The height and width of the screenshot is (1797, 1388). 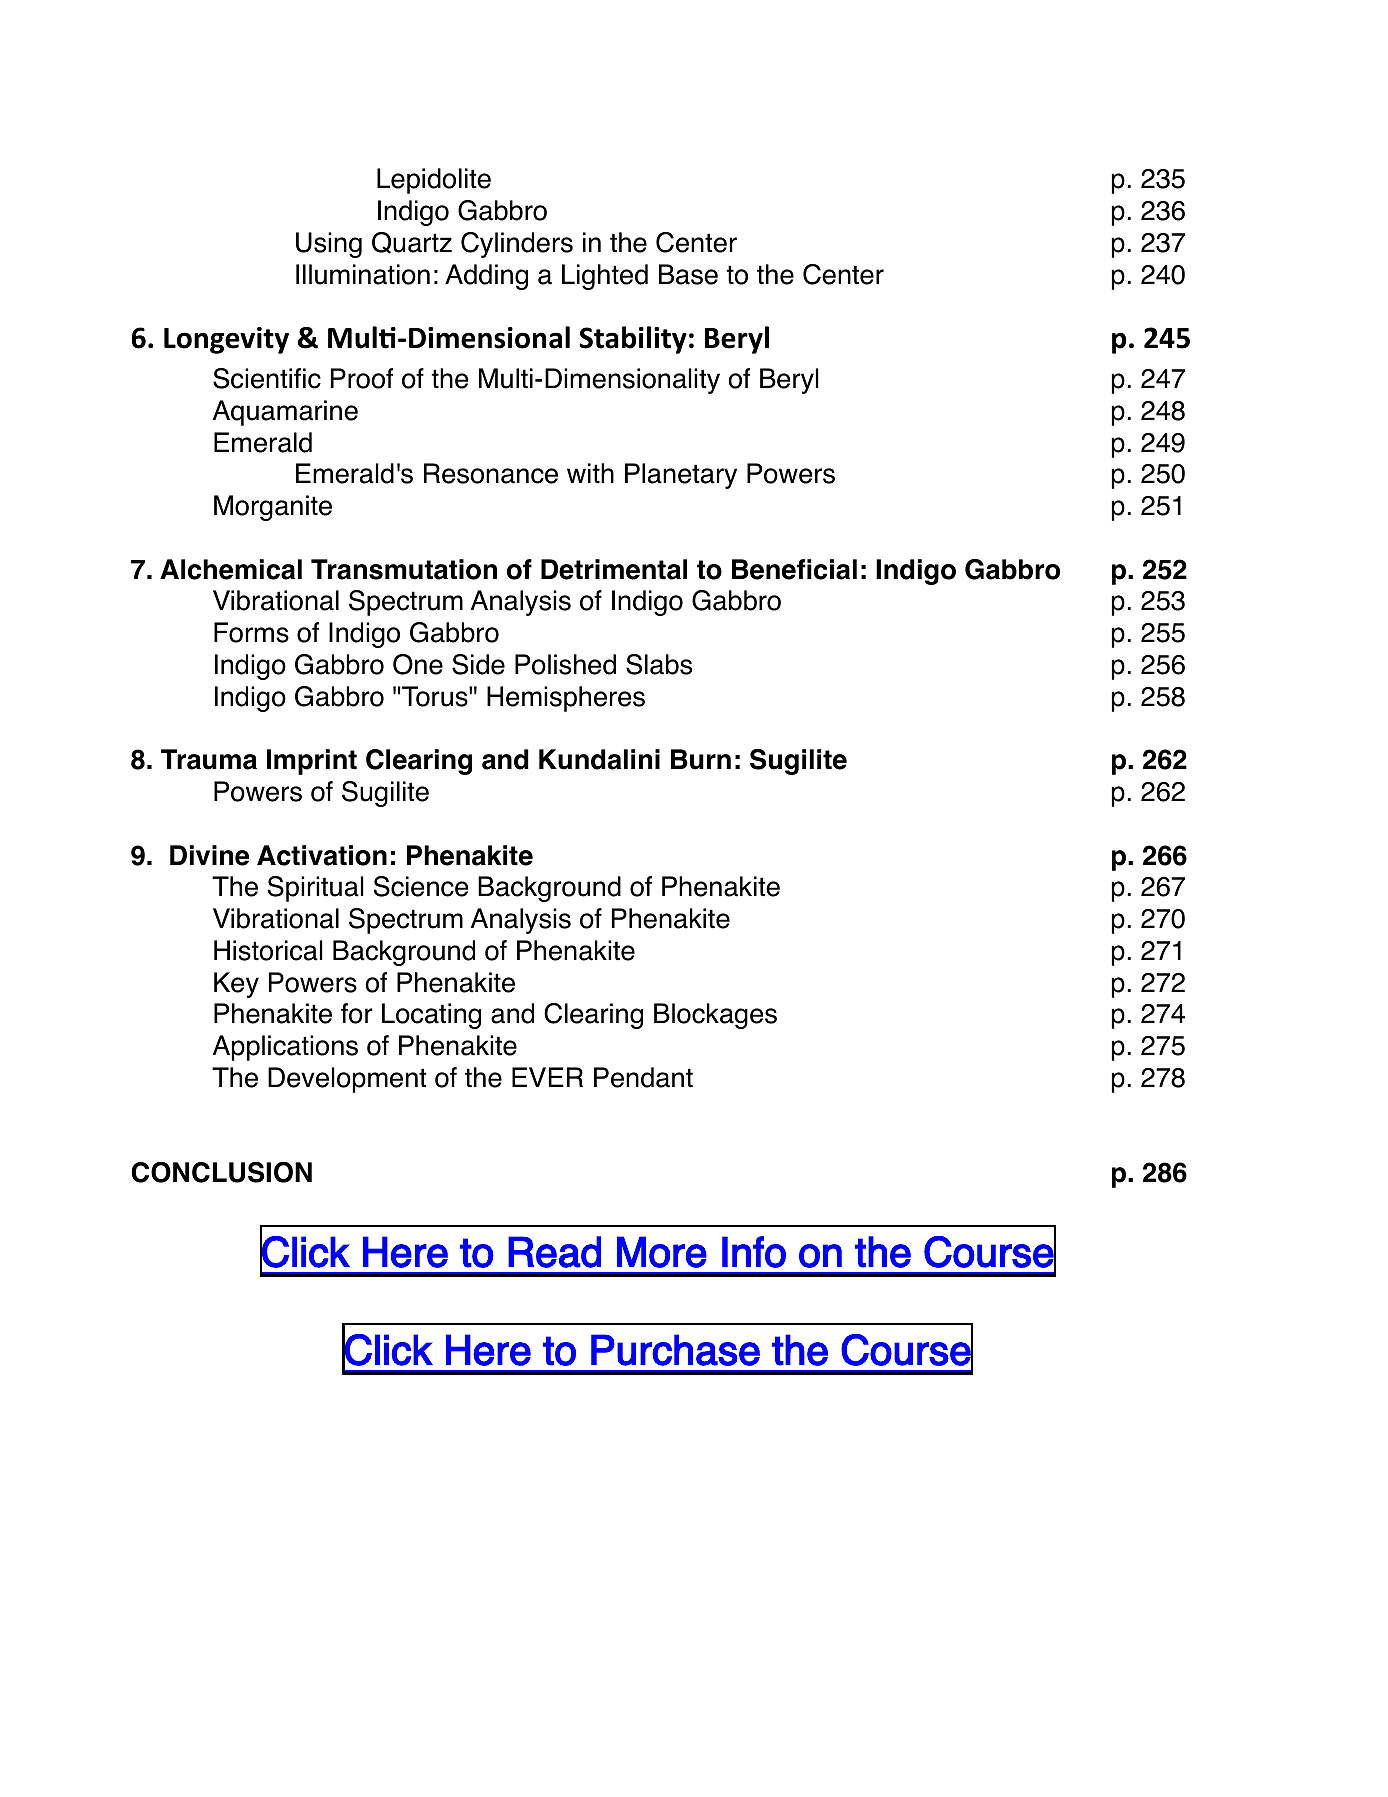 I want to click on Imprint, so click(x=312, y=762).
